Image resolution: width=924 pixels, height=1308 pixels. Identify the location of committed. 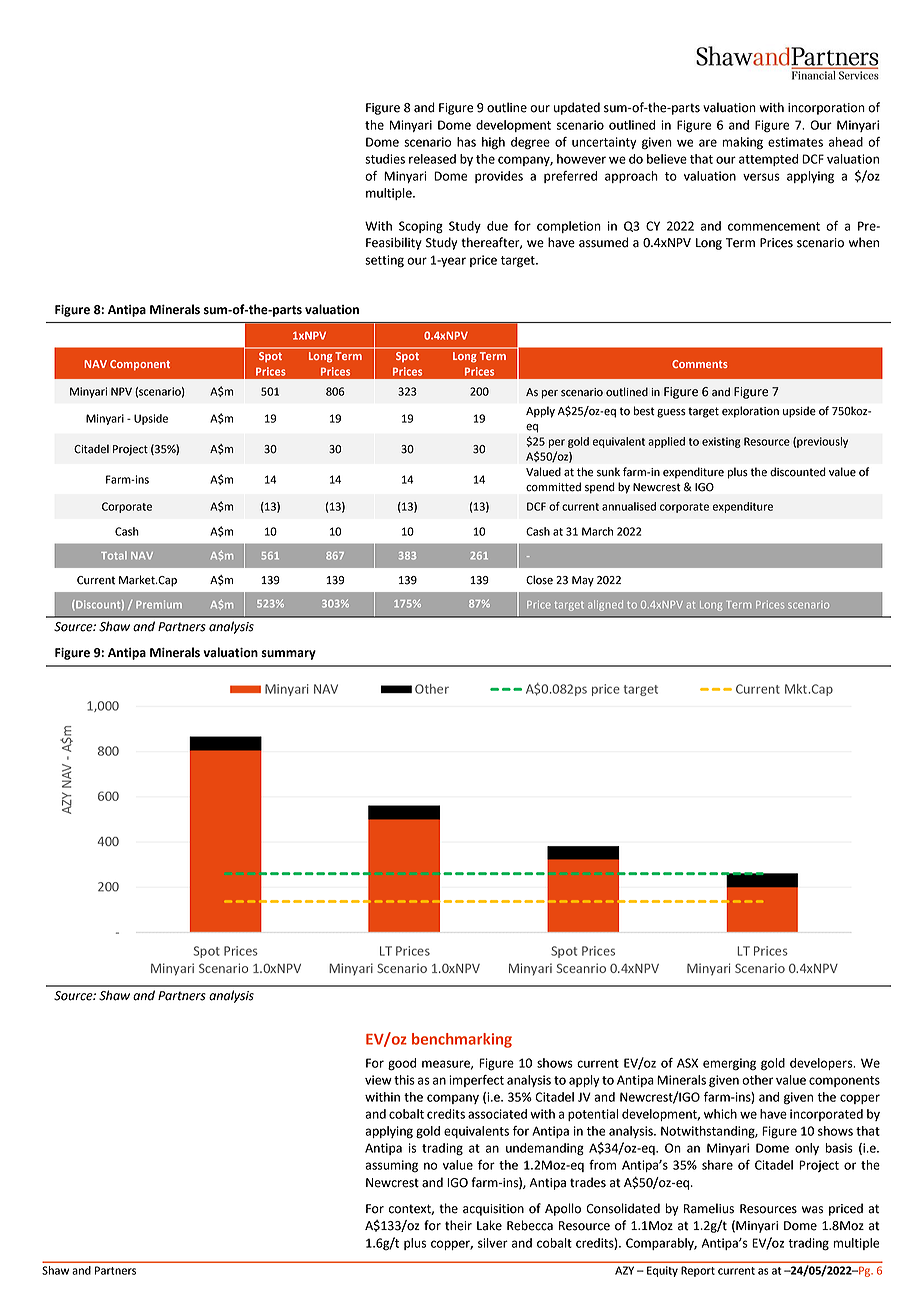
(553, 487).
